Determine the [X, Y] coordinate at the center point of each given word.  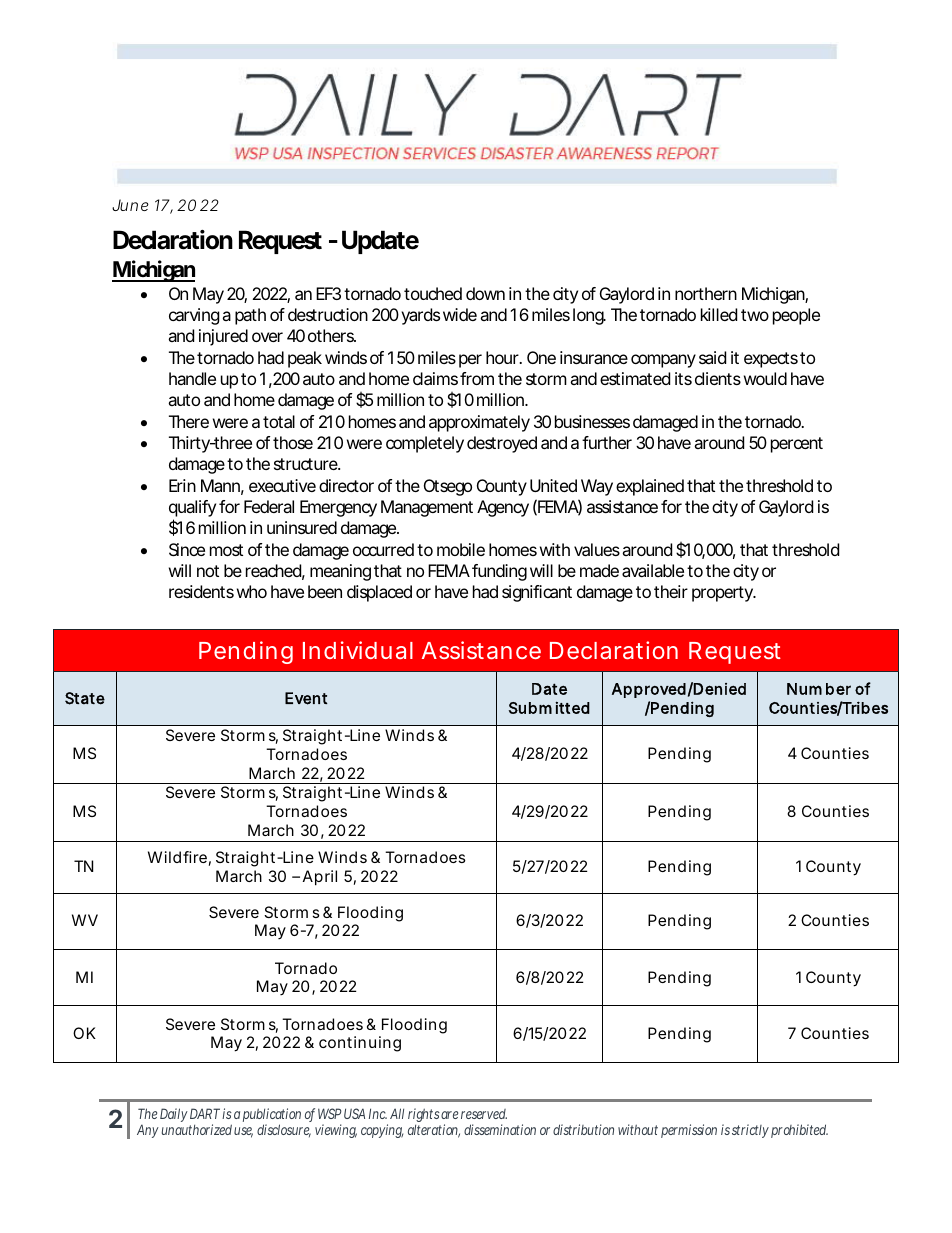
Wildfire [177, 857]
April [320, 878]
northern [706, 293]
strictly [750, 1131]
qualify [192, 510]
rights [425, 1115]
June [130, 205]
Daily [174, 1115]
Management [427, 508]
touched [433, 293]
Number [819, 689]
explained [650, 487]
